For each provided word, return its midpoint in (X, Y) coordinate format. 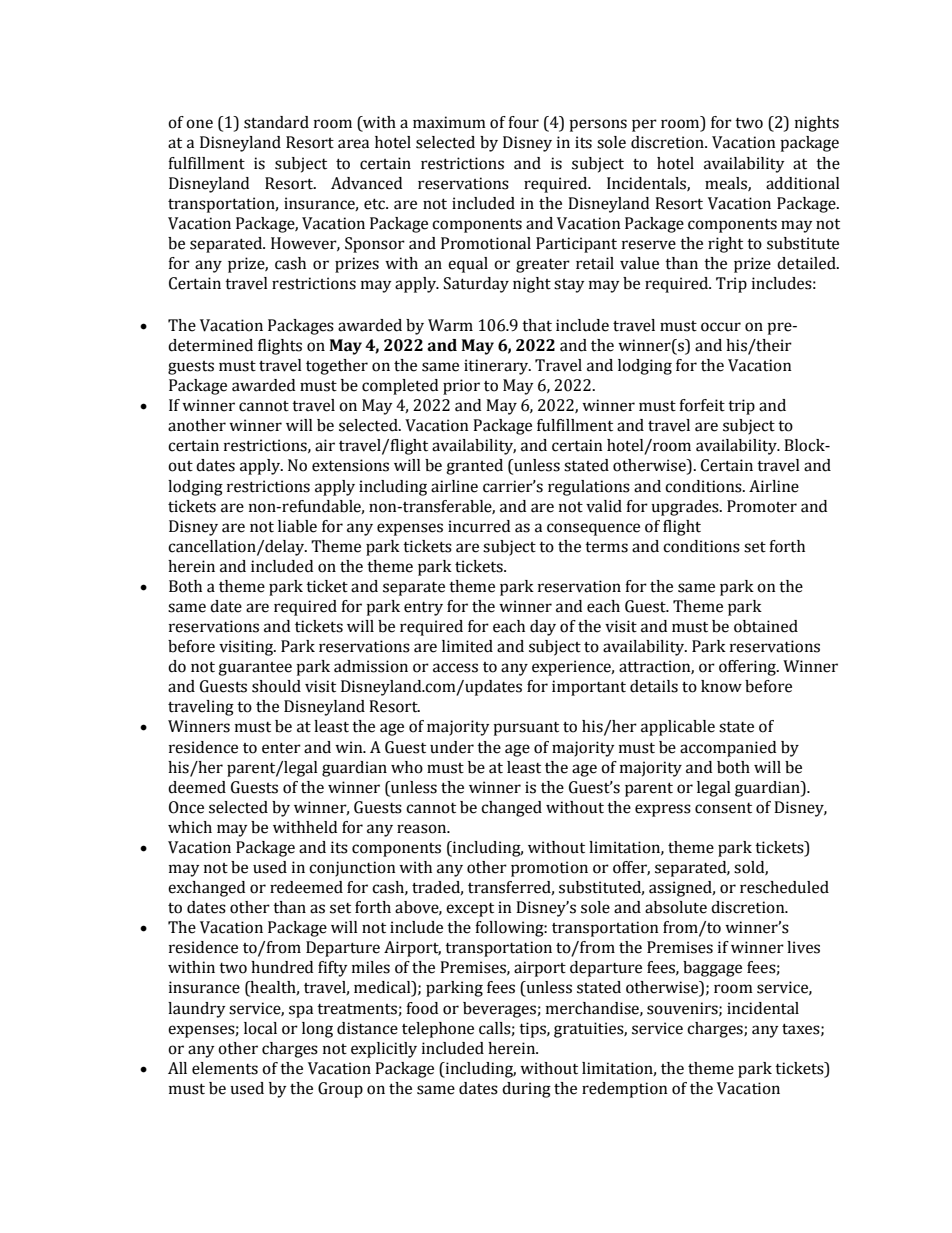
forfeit (702, 405)
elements (225, 1068)
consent (723, 808)
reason (423, 829)
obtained (766, 626)
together (337, 367)
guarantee (255, 669)
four (523, 122)
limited (467, 646)
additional (803, 183)
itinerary (497, 367)
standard (276, 122)
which (190, 827)
